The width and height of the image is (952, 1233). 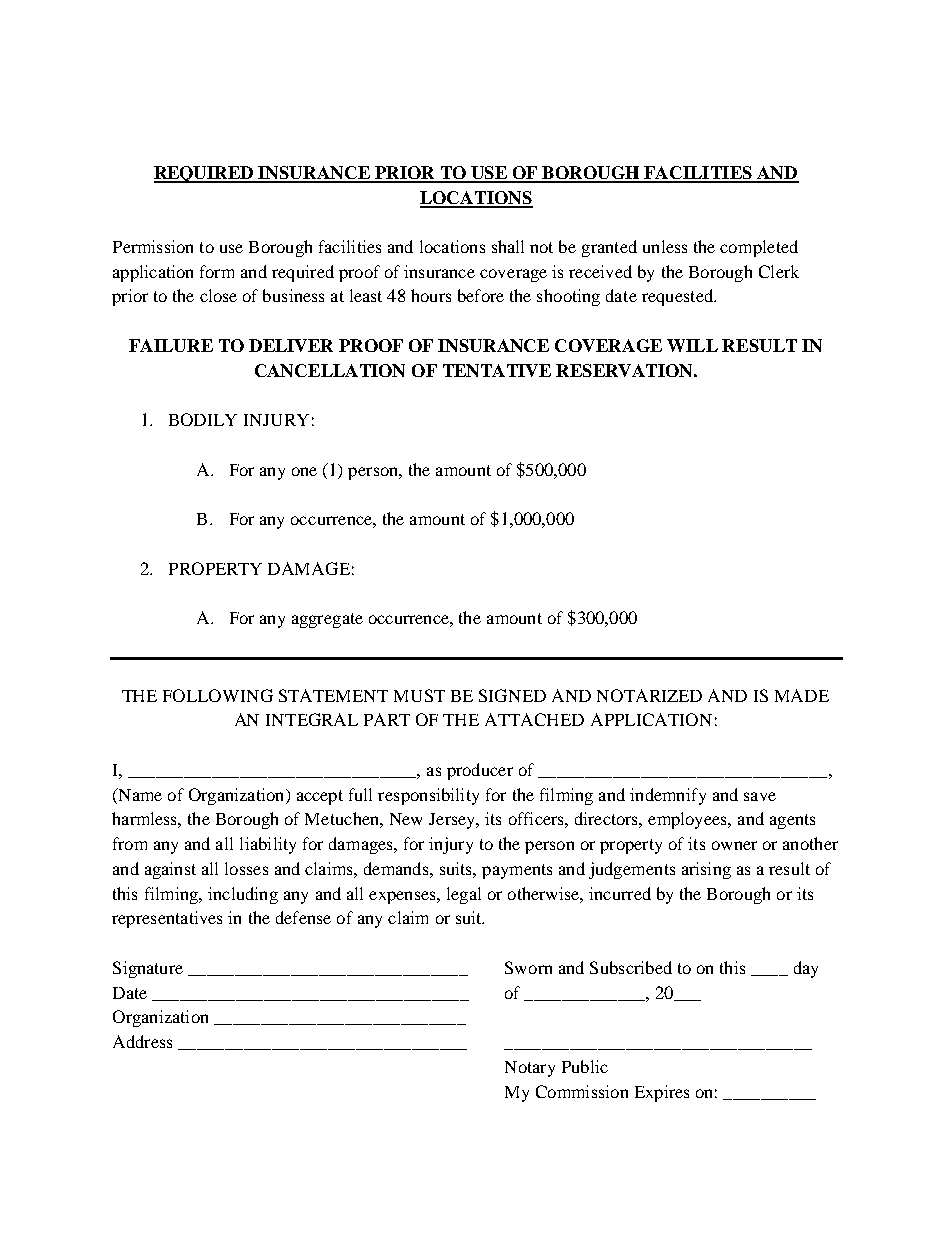 What do you see at coordinates (217, 271) in the image?
I see `form` at bounding box center [217, 271].
